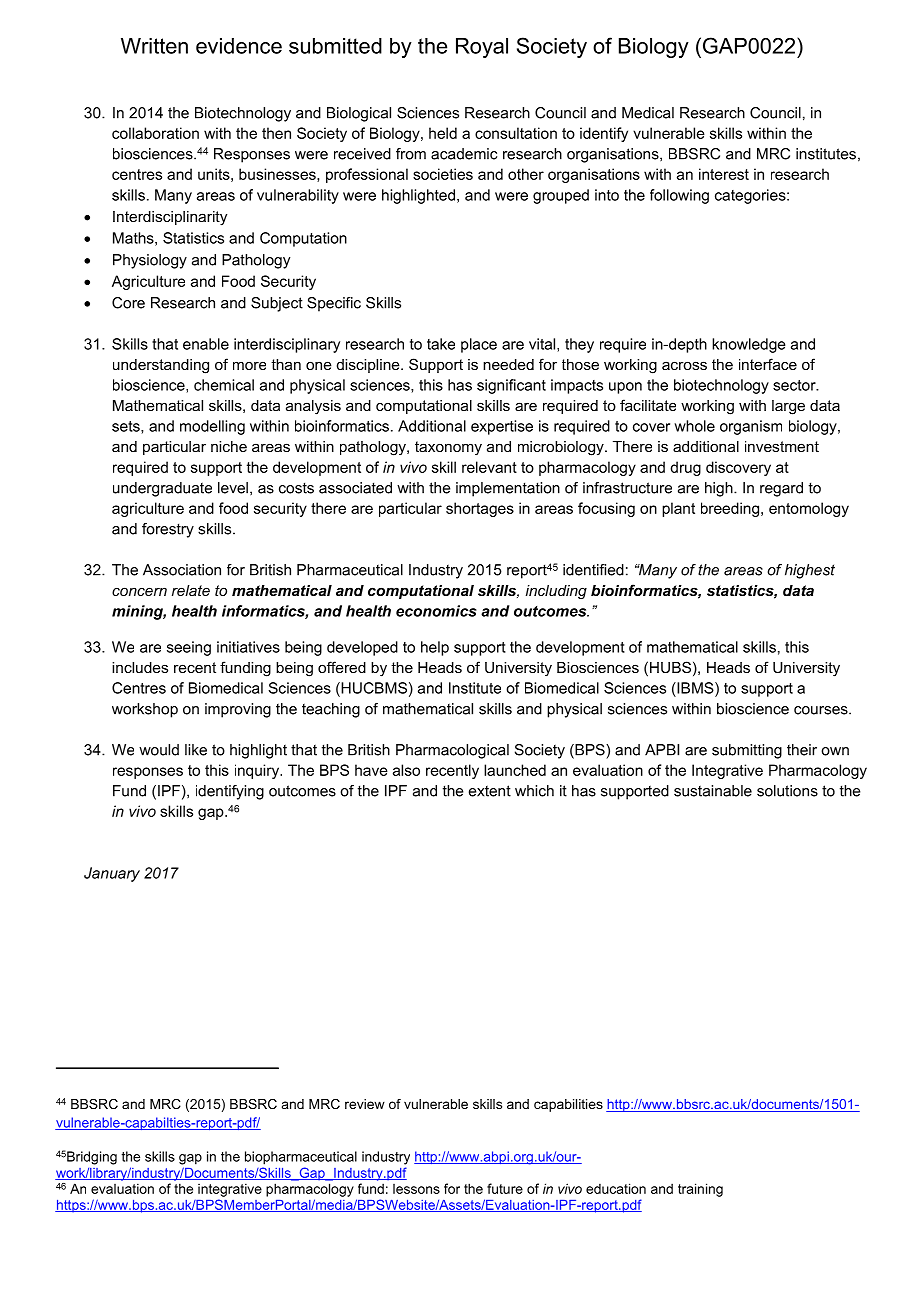 The image size is (924, 1308). Describe the element at coordinates (490, 791) in the image. I see `extent` at that location.
